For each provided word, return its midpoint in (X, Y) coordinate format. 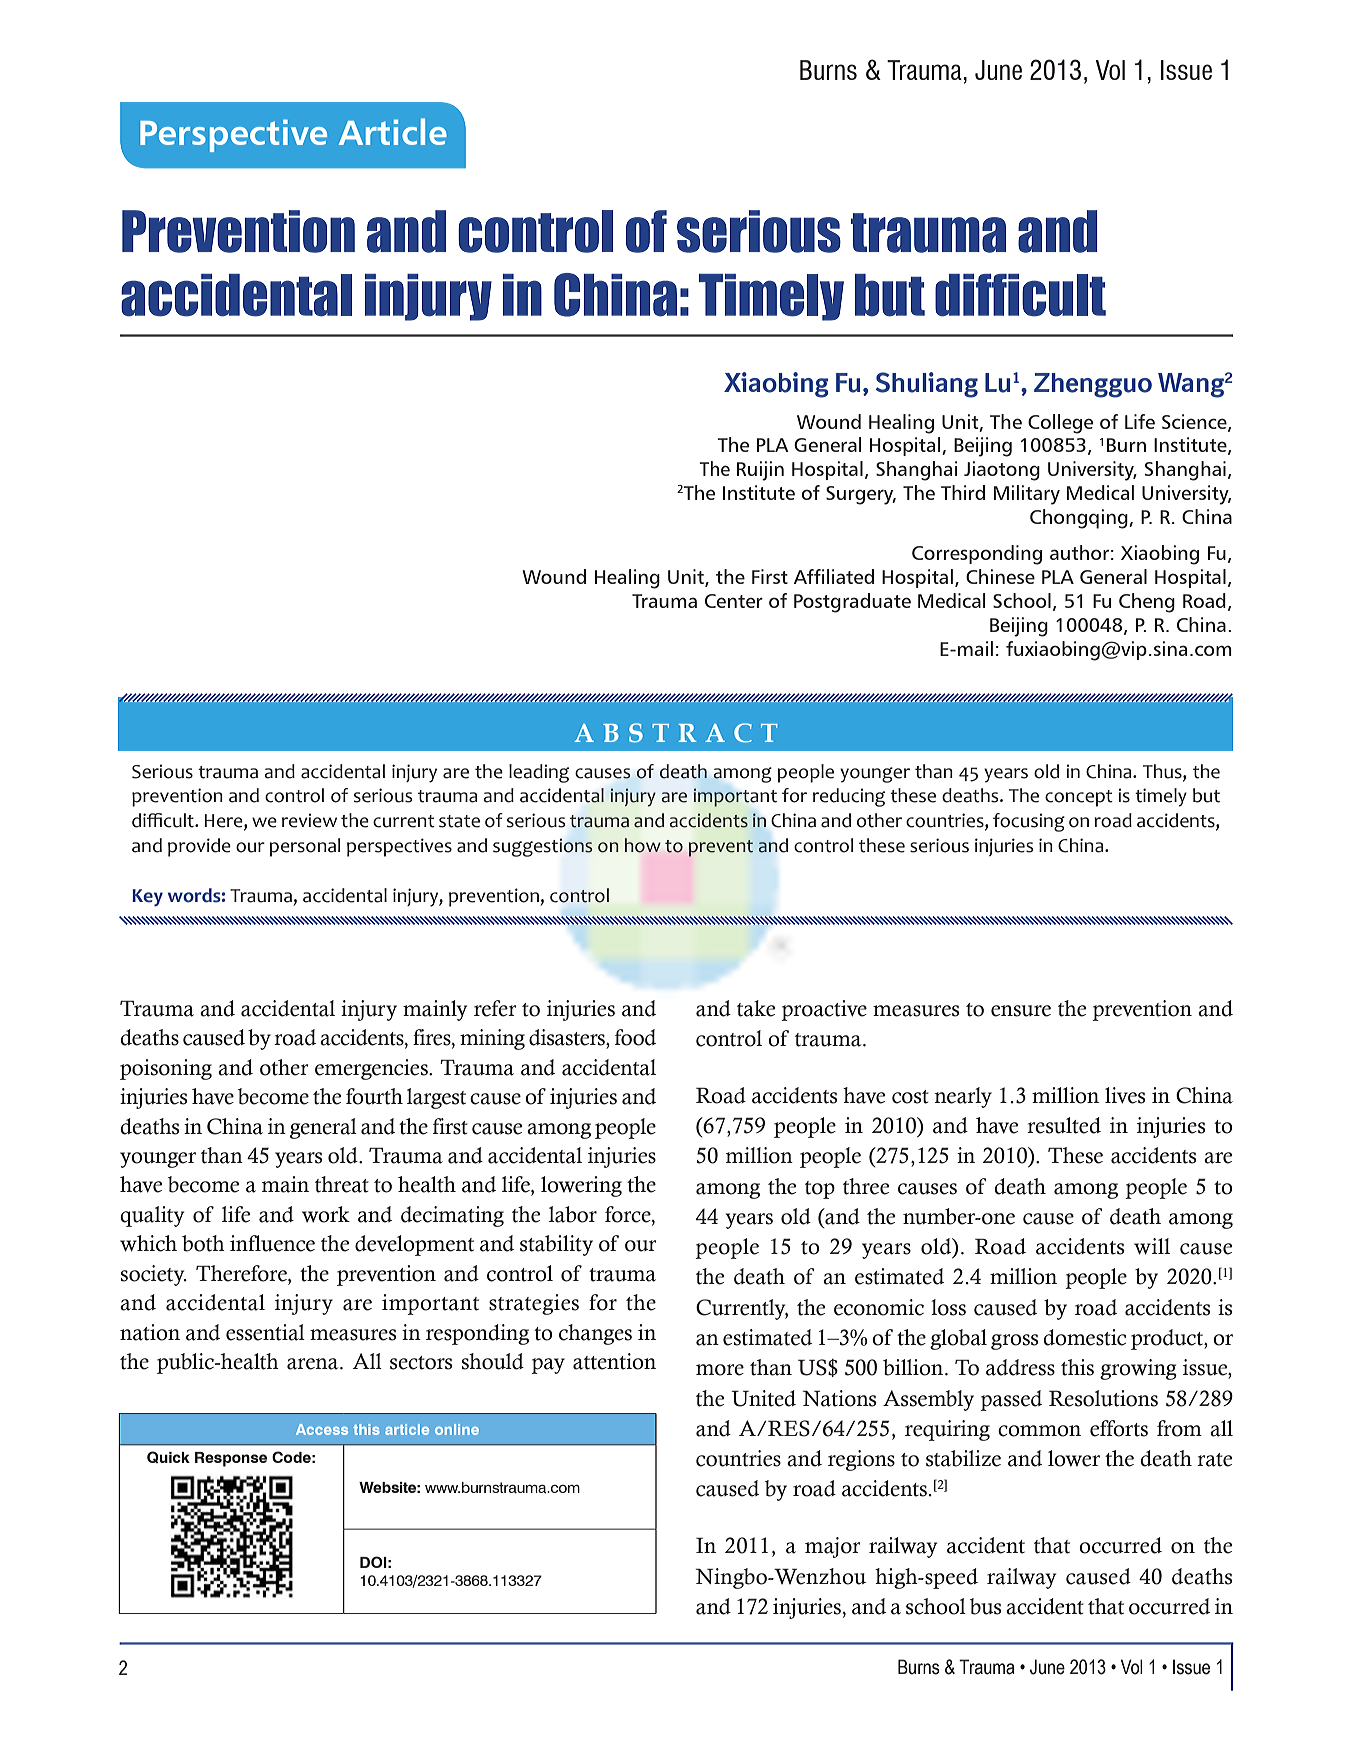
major (833, 1547)
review (309, 820)
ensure (1021, 1011)
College (1060, 424)
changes (595, 1334)
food (635, 1037)
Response (231, 1459)
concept (1079, 798)
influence (272, 1243)
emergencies (372, 1069)
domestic (1084, 1337)
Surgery (861, 495)
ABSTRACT (676, 733)
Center (734, 601)
